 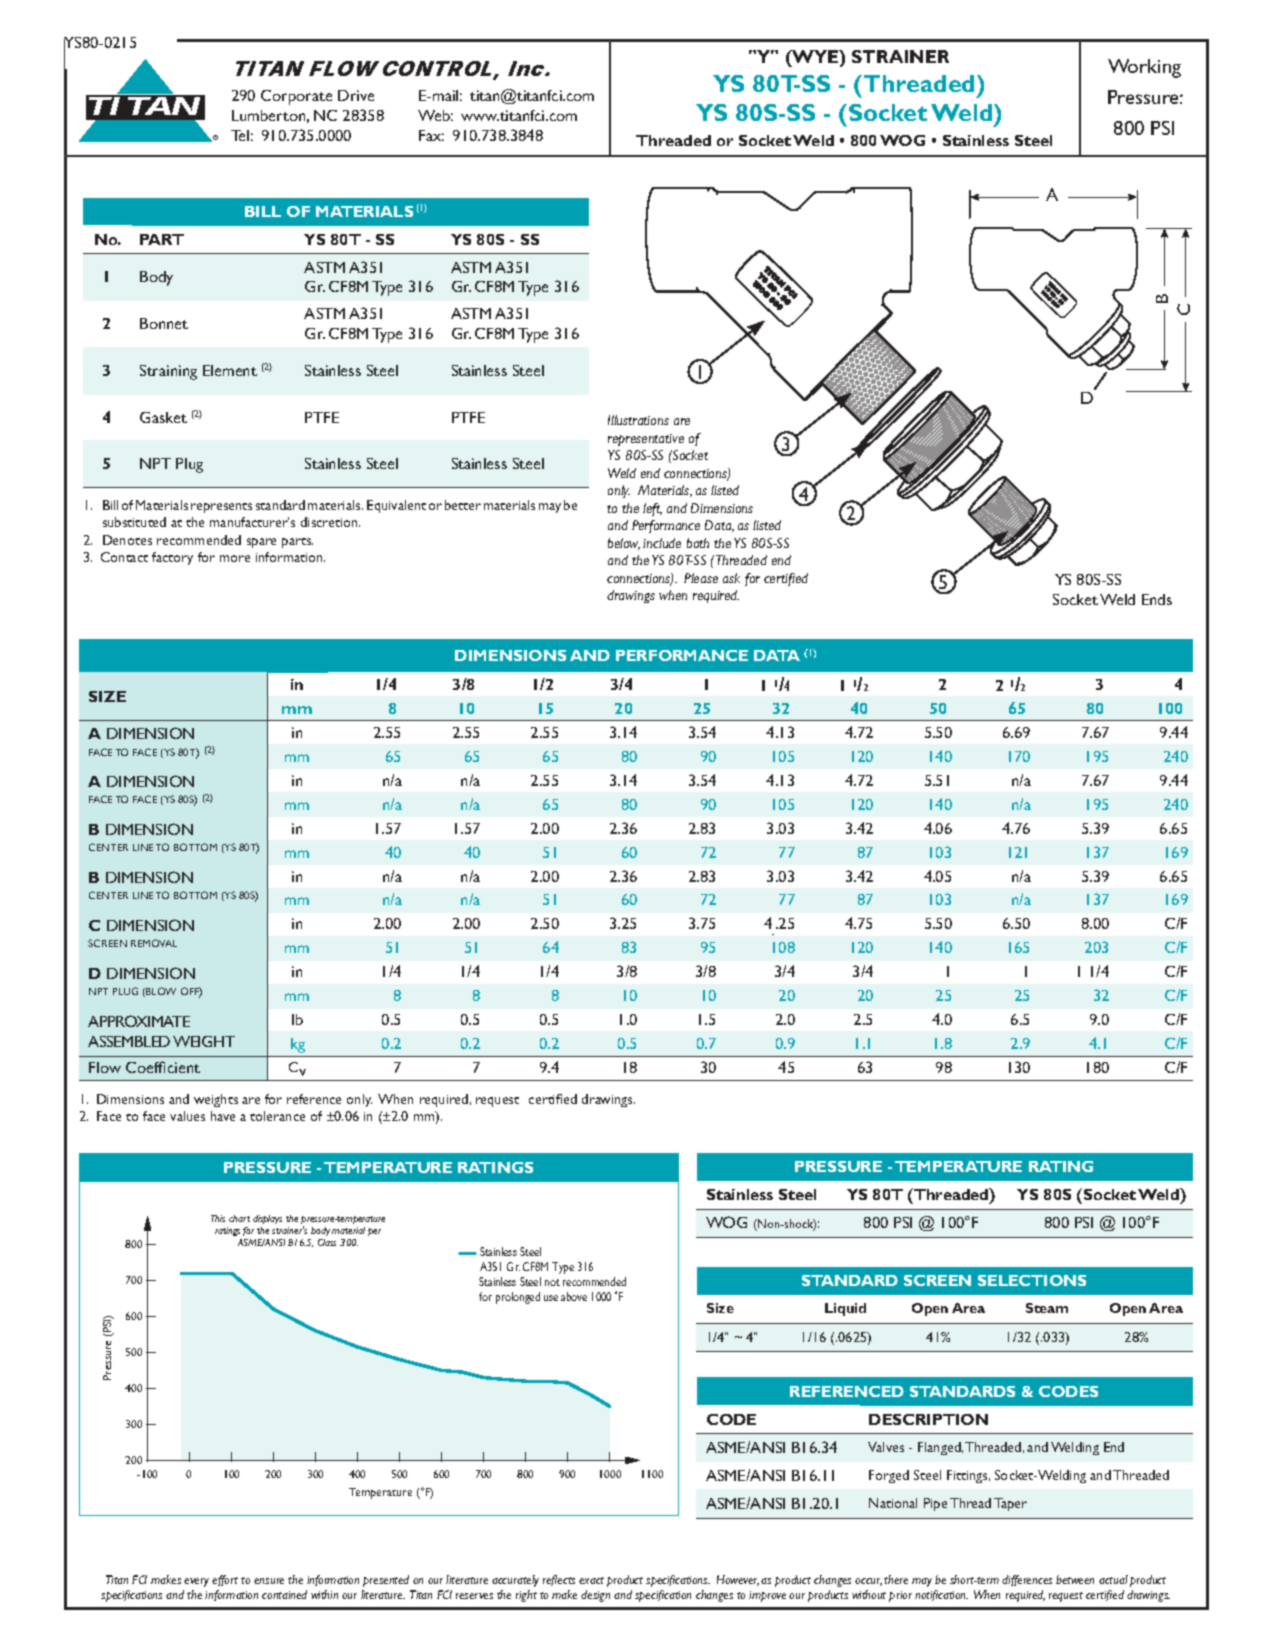 I want to click on above, so click(x=574, y=1296).
